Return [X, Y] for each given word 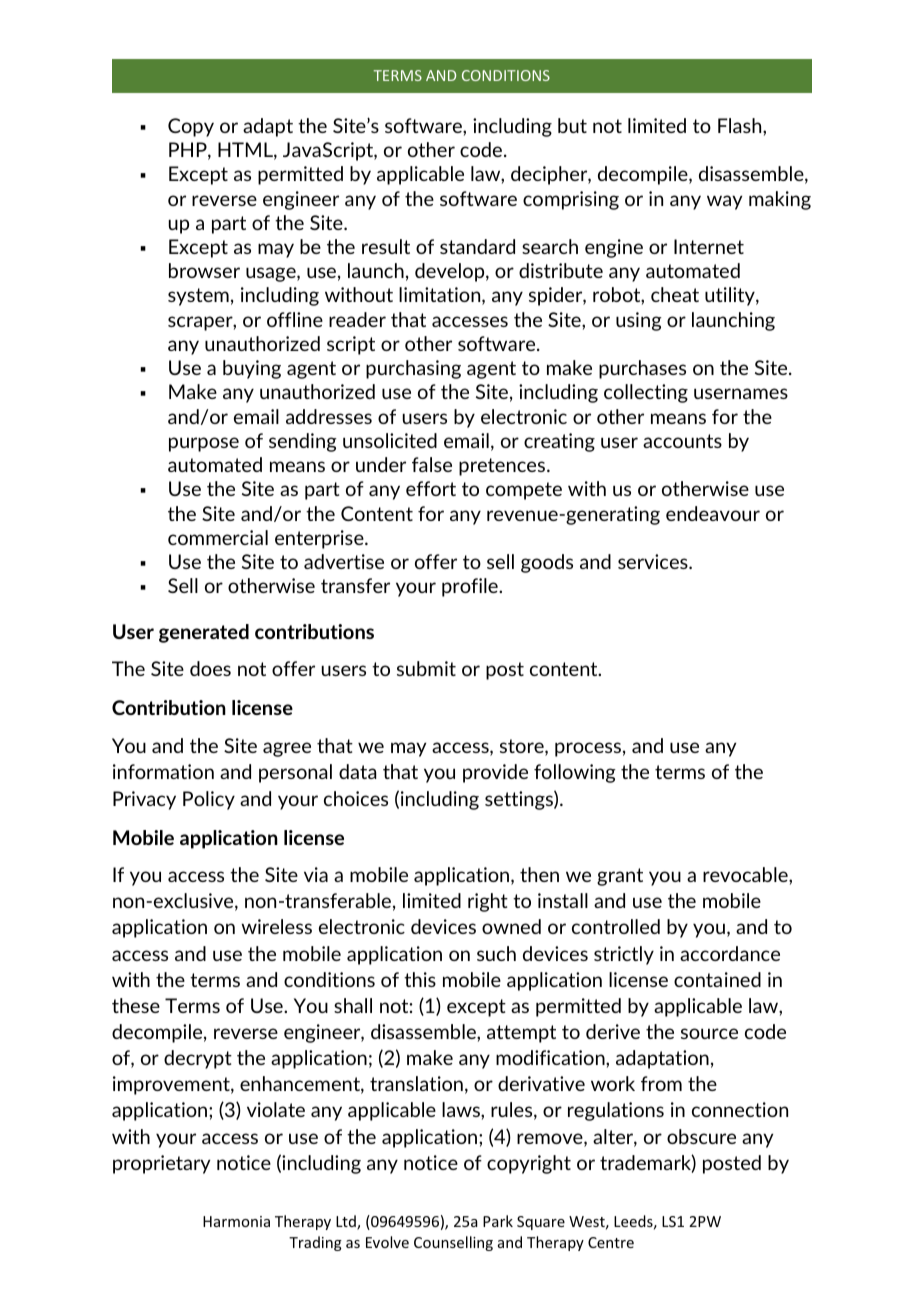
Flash [741, 125]
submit [426, 668]
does [210, 668]
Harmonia [236, 1221]
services [654, 561]
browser [204, 270]
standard [477, 246]
